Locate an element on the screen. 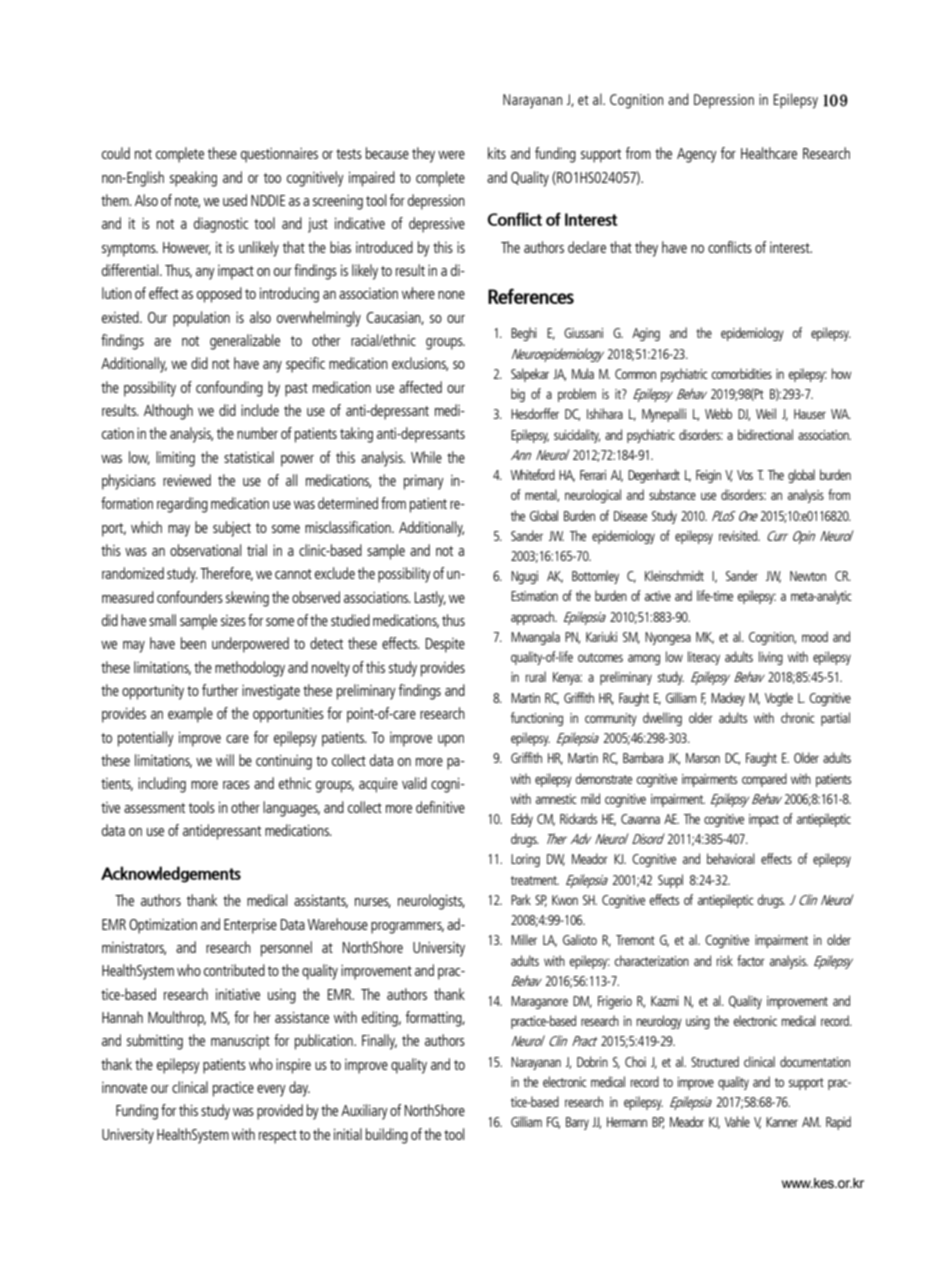  living is located at coordinates (771, 658).
